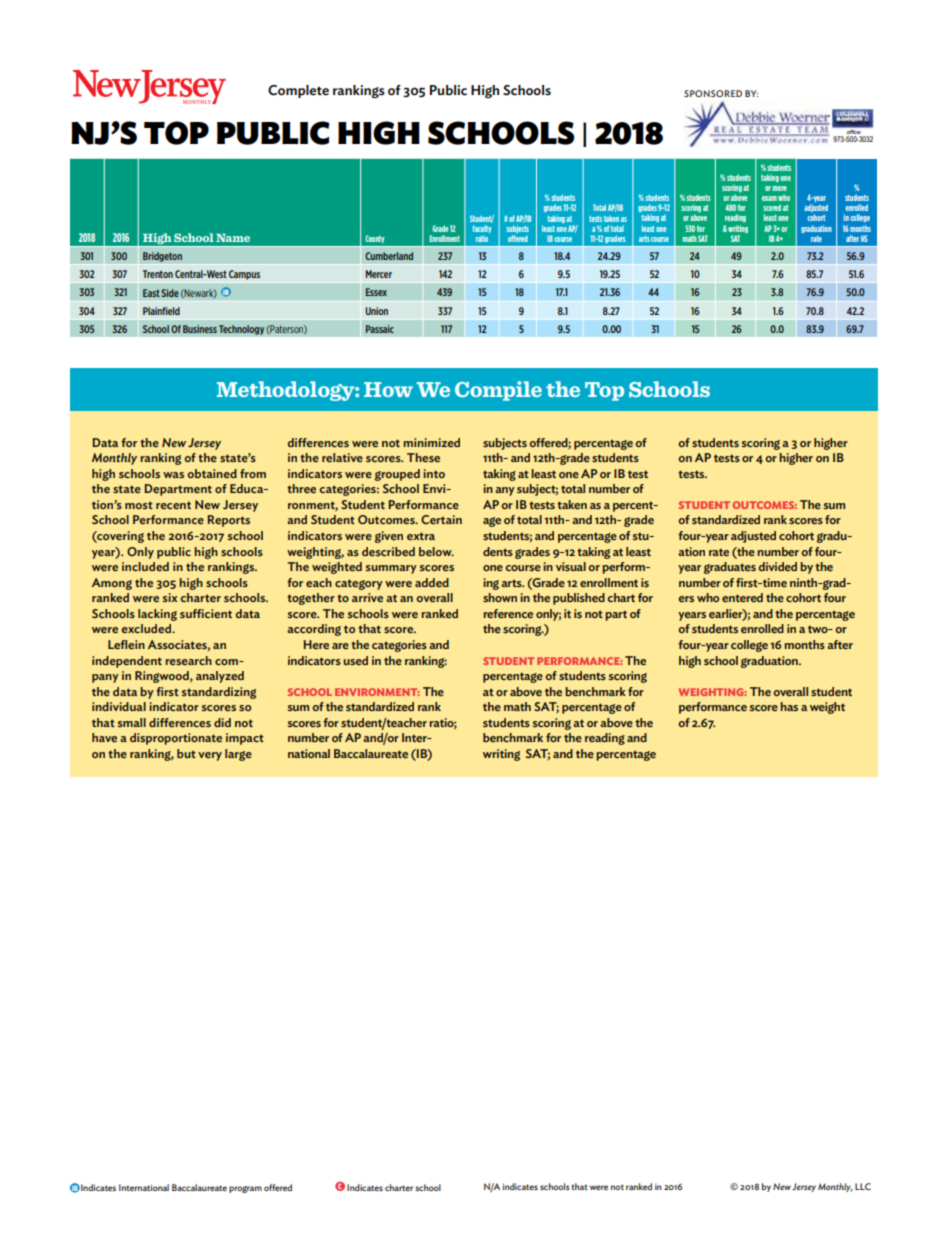 This document has width=952, height=1233. Describe the element at coordinates (713, 93) in the document. I see `SPONSORED` at that location.
